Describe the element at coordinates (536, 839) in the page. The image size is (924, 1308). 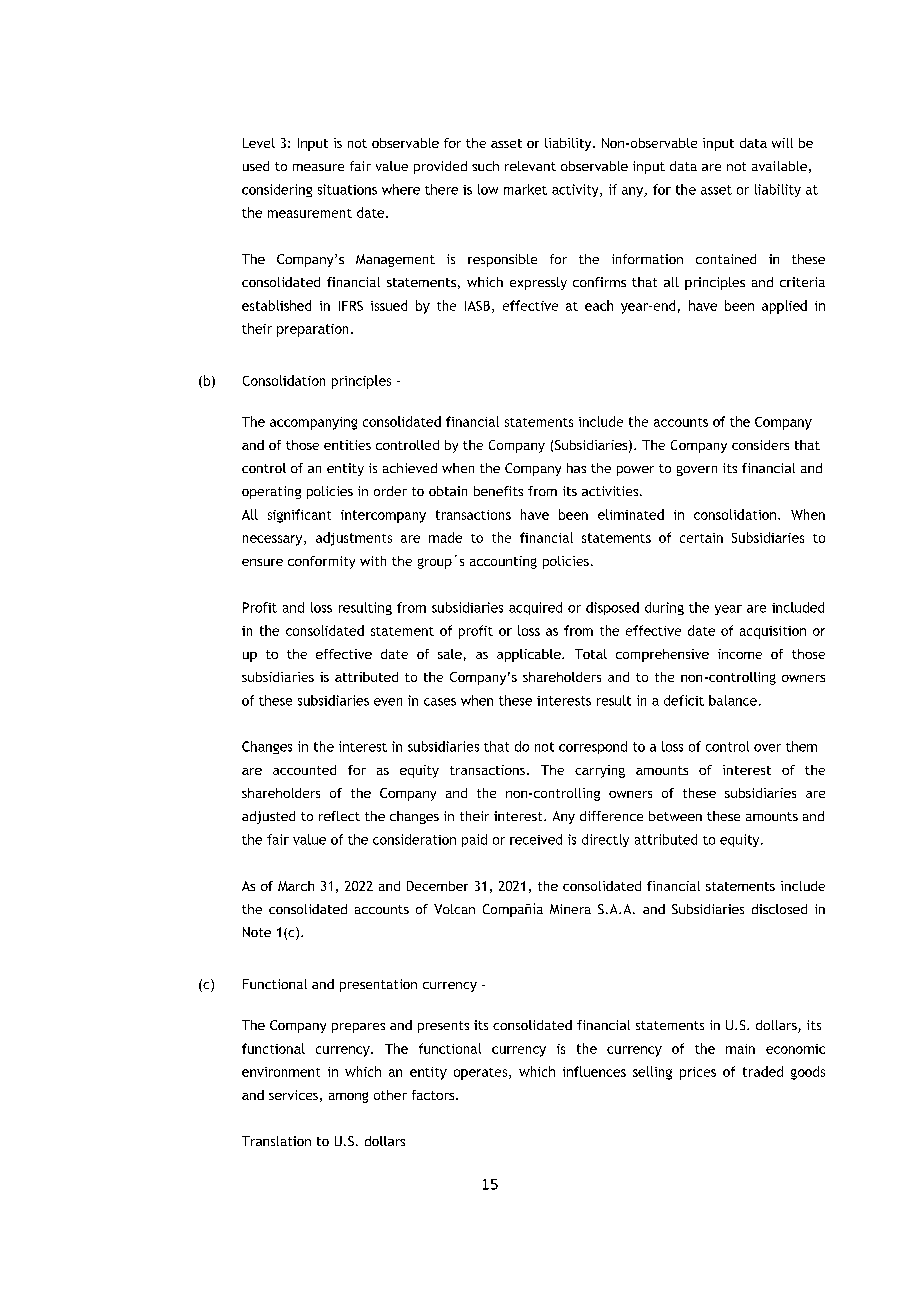
I see `received` at that location.
